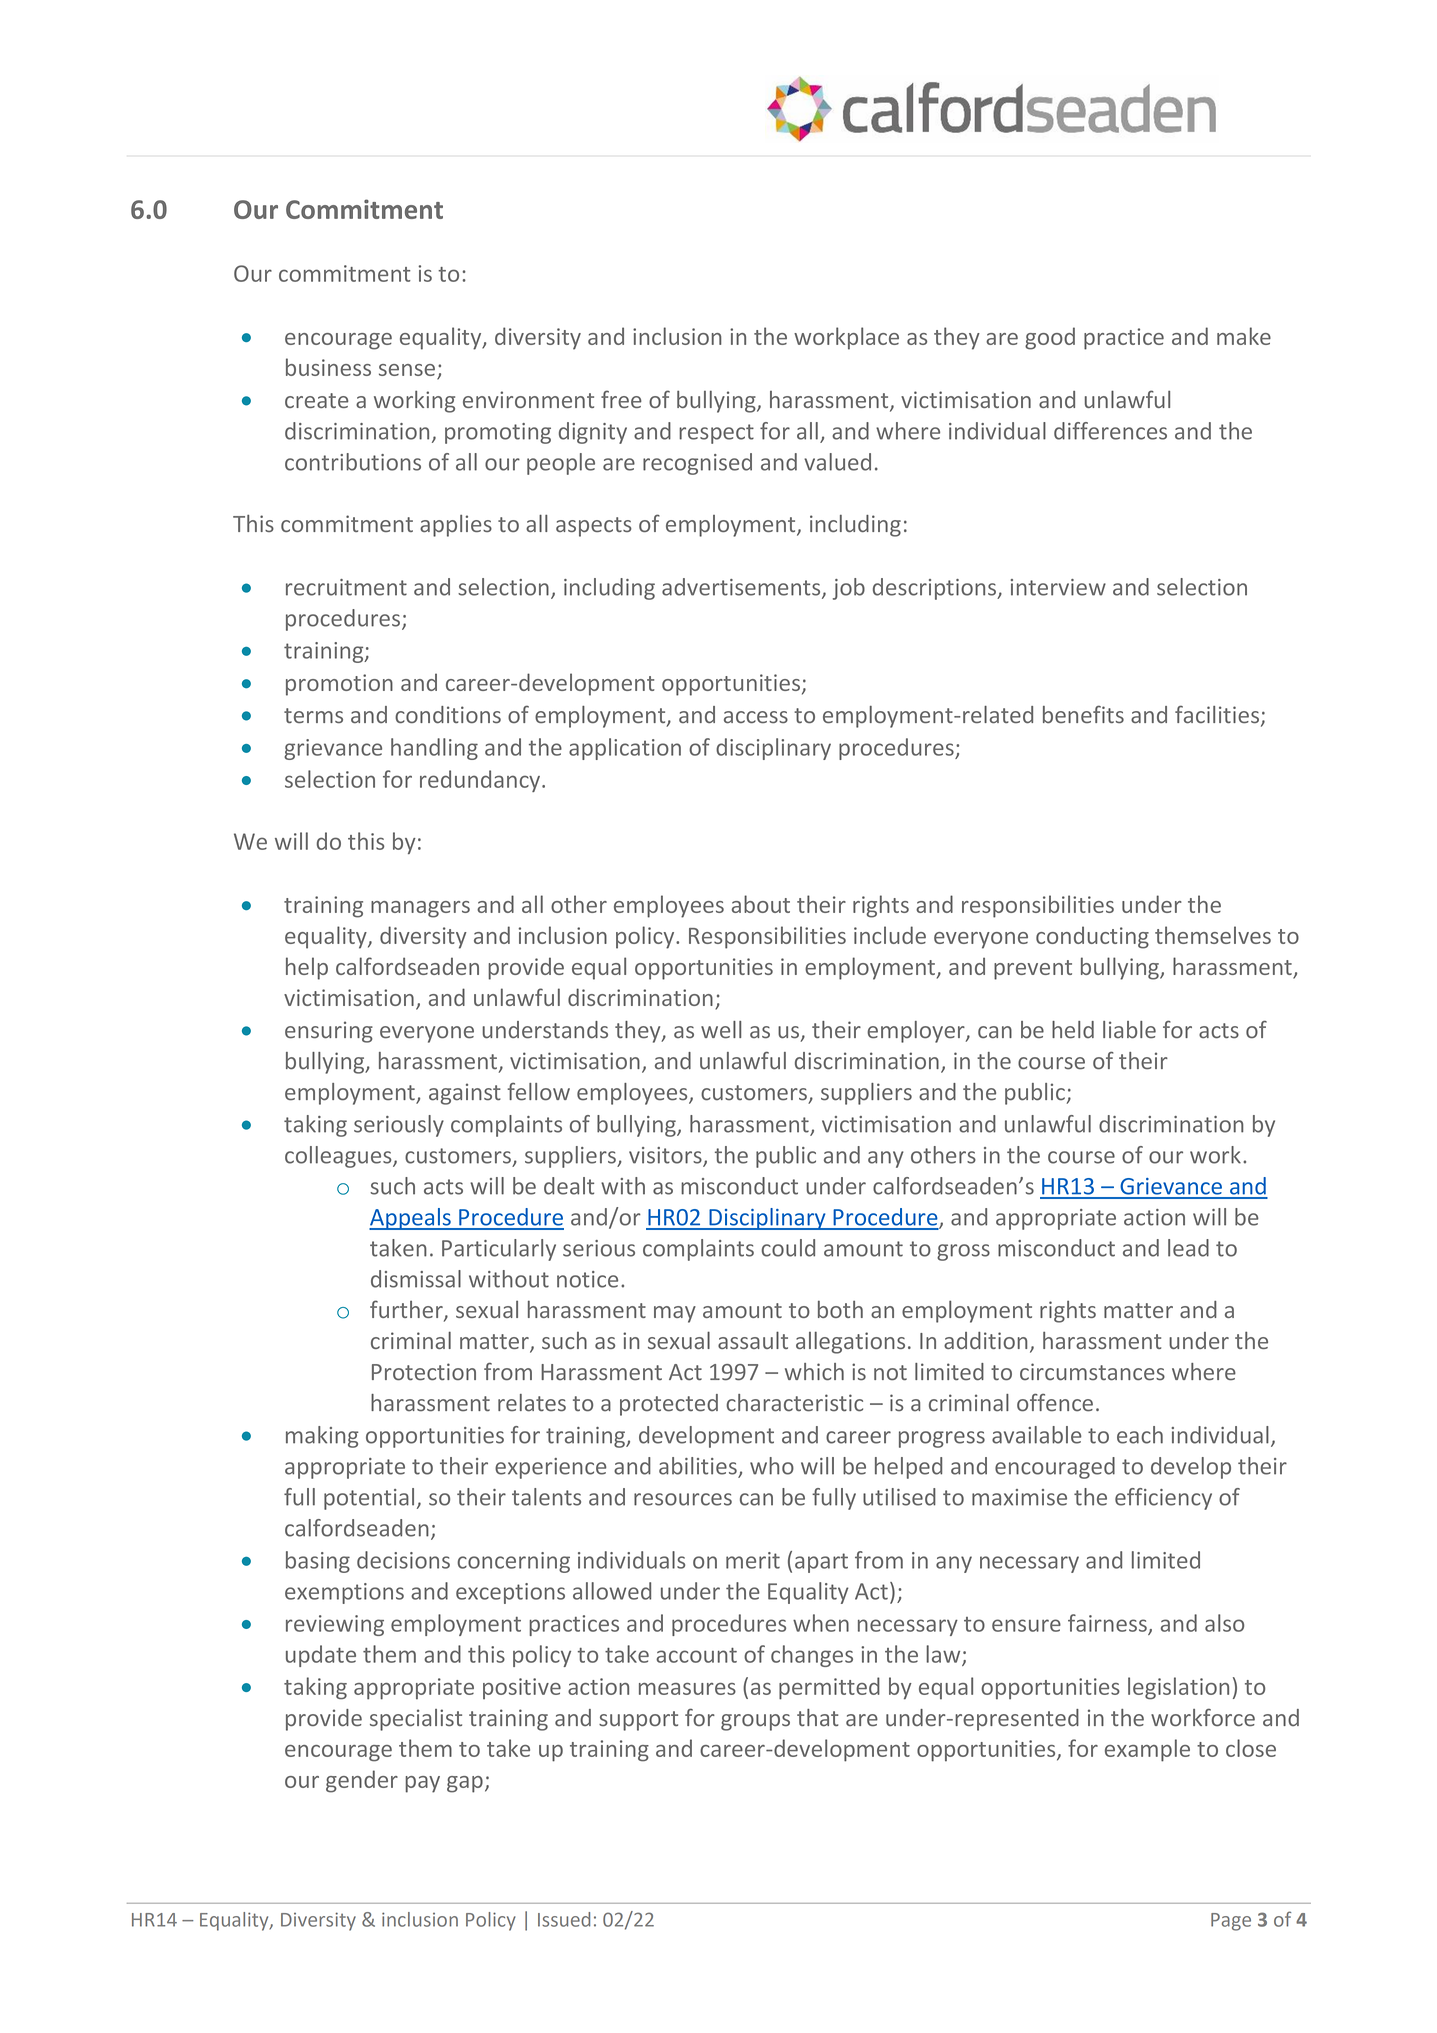 This page has height=2033, width=1437. Describe the element at coordinates (422, 1784) in the page. I see `pay` at that location.
